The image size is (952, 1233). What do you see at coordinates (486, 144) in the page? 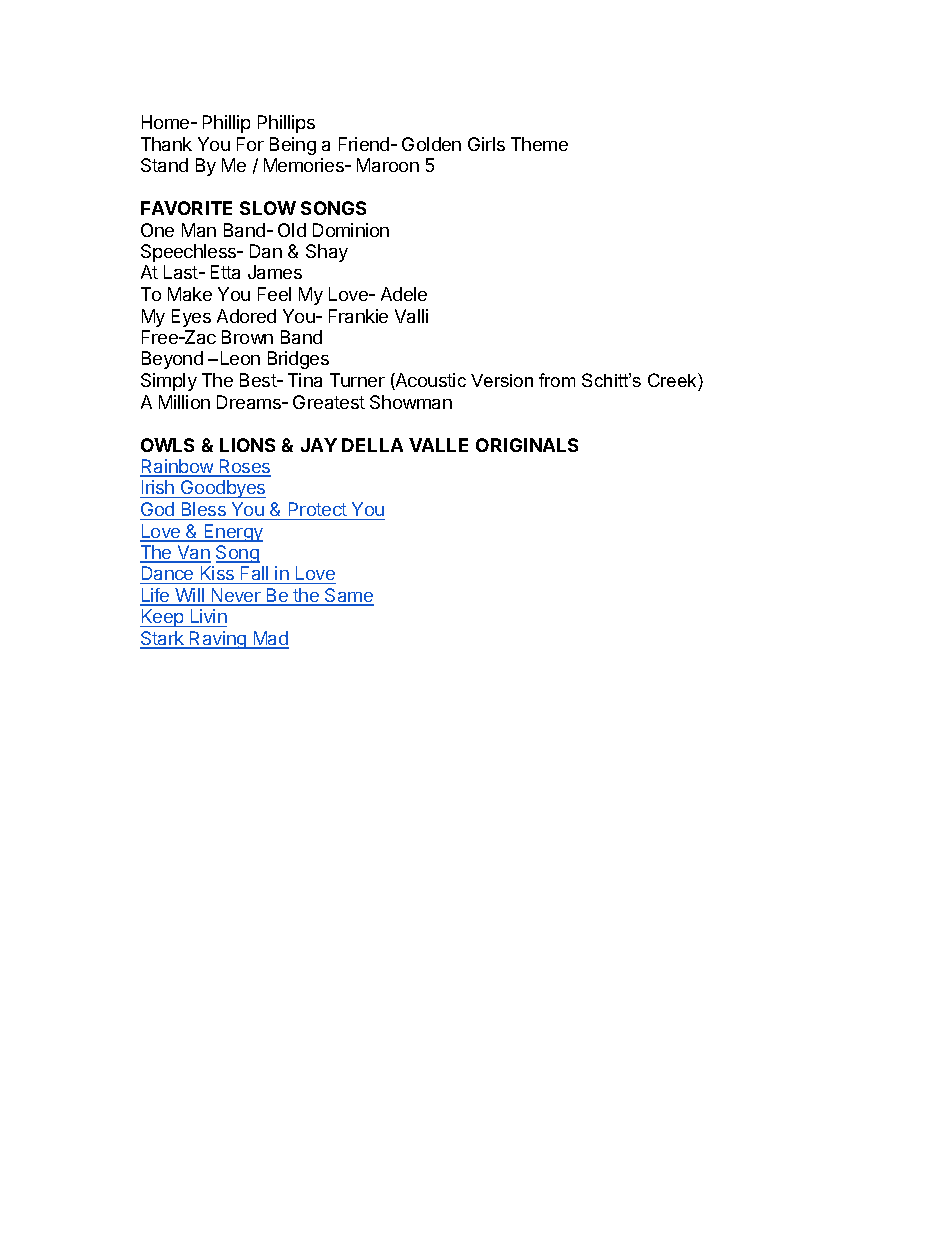
I see `Girls` at bounding box center [486, 144].
